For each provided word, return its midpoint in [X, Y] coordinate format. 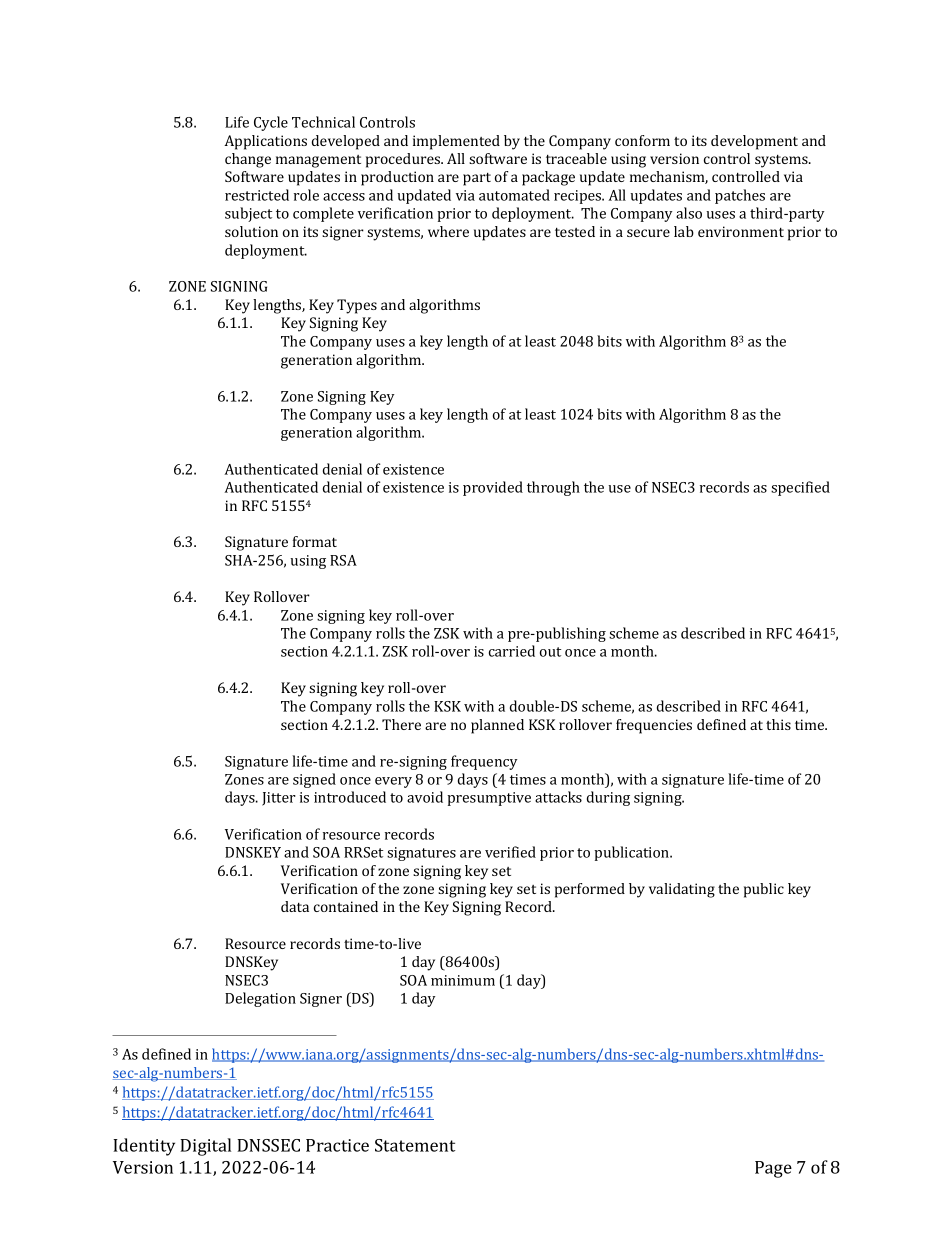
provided [493, 488]
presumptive [489, 799]
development [754, 142]
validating [682, 890]
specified [800, 488]
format [315, 541]
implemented [456, 142]
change [248, 160]
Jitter [279, 799]
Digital [205, 1147]
